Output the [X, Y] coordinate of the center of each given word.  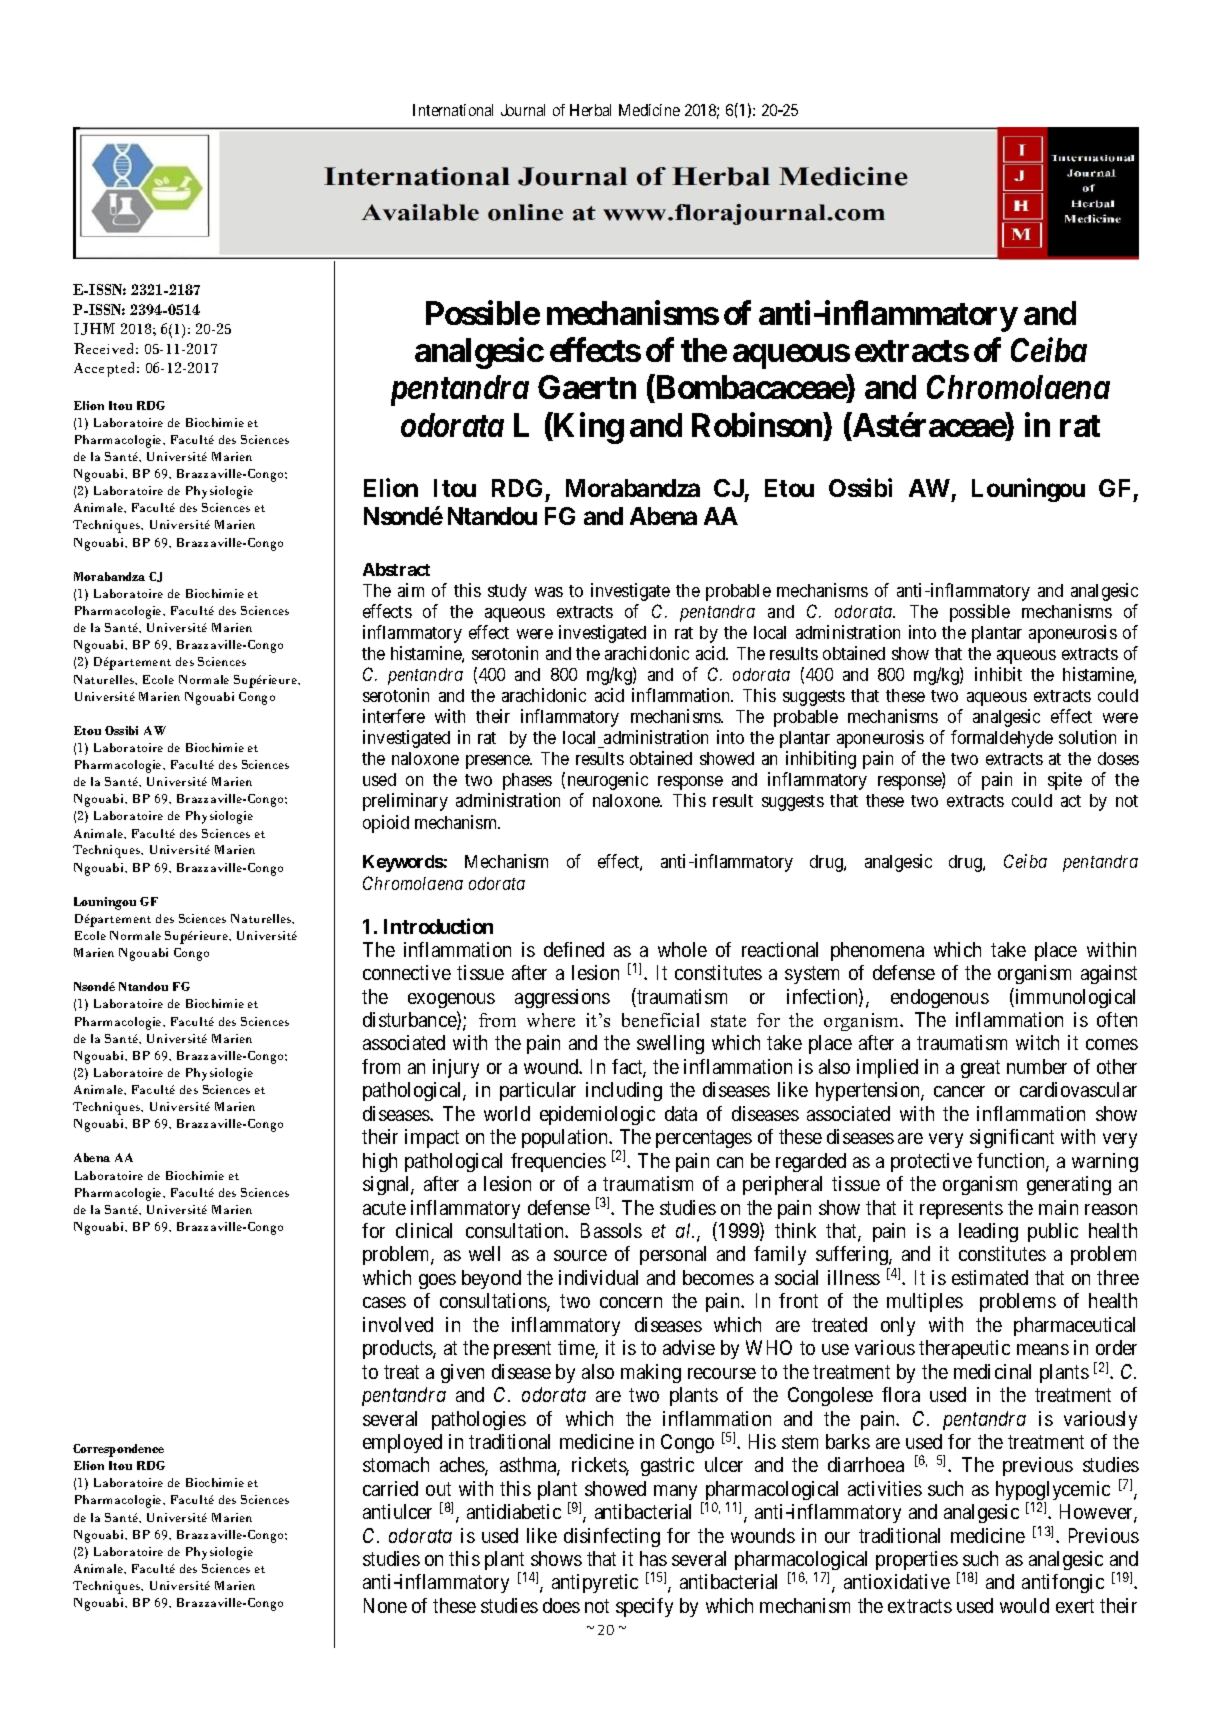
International [453, 110]
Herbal [590, 110]
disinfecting [612, 1537]
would [1024, 1605]
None [385, 1605]
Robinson [757, 425]
